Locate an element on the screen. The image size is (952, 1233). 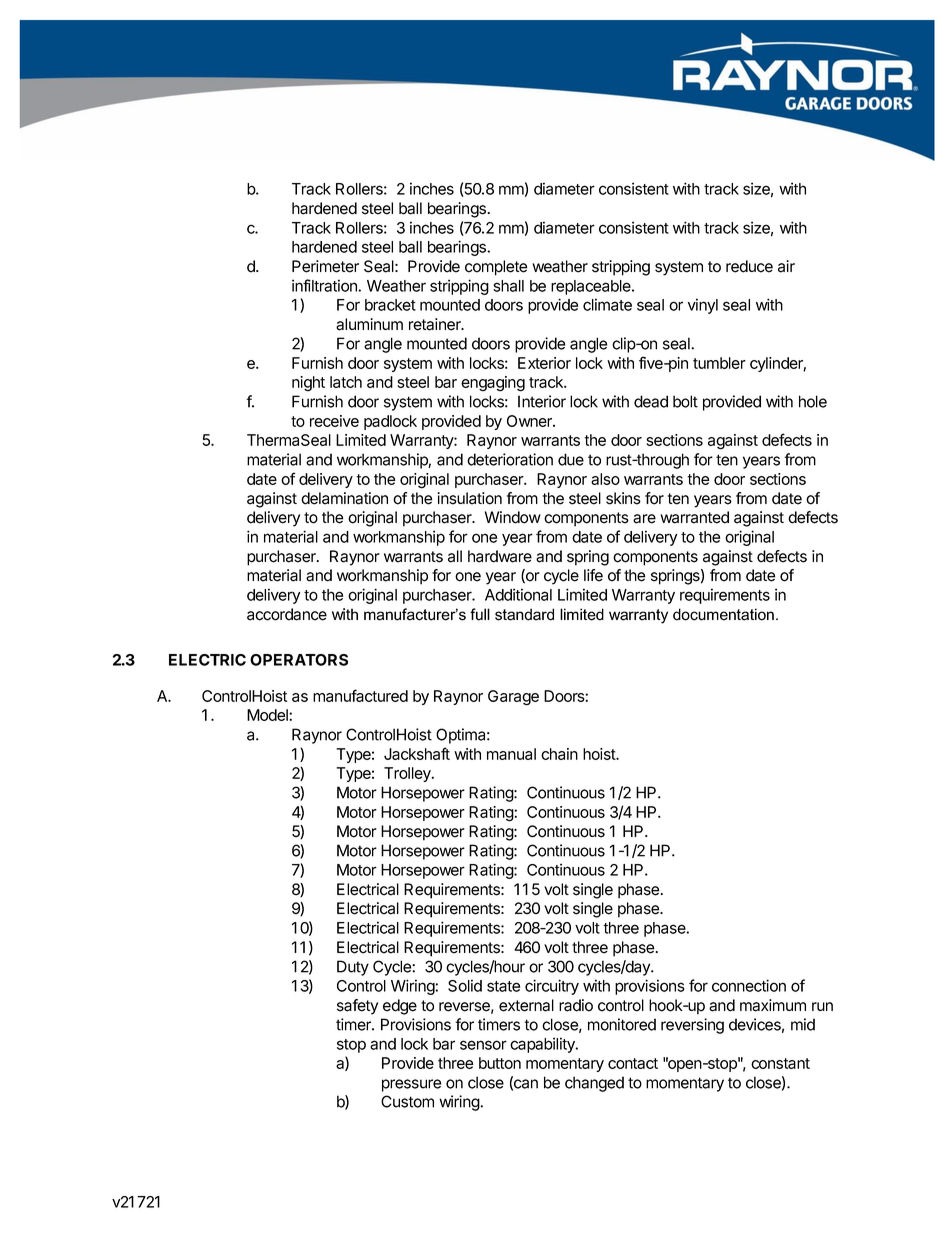
pressure is located at coordinates (411, 1085).
